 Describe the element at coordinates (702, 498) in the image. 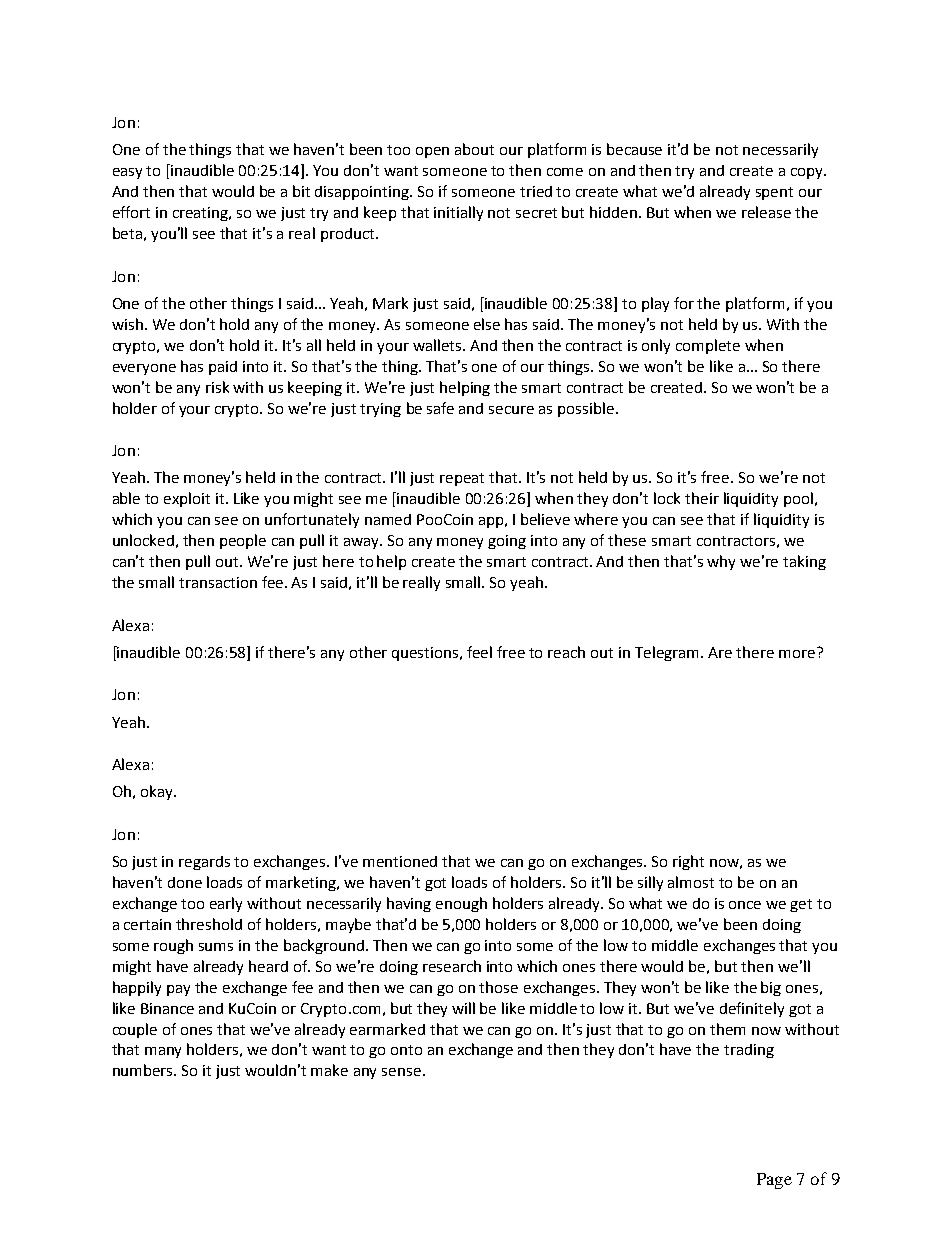

I see `their` at that location.
